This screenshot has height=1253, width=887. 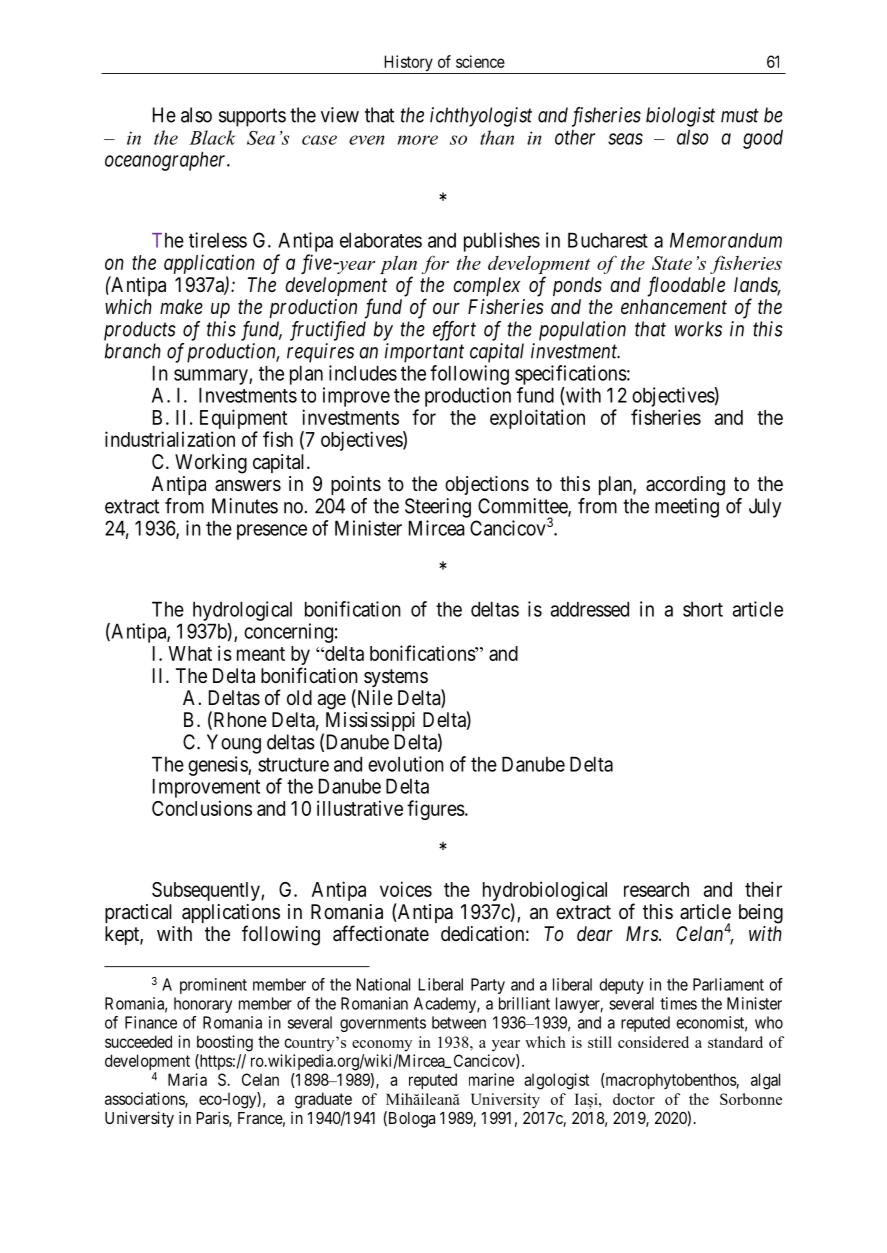 What do you see at coordinates (252, 117) in the screenshot?
I see `supports` at bounding box center [252, 117].
